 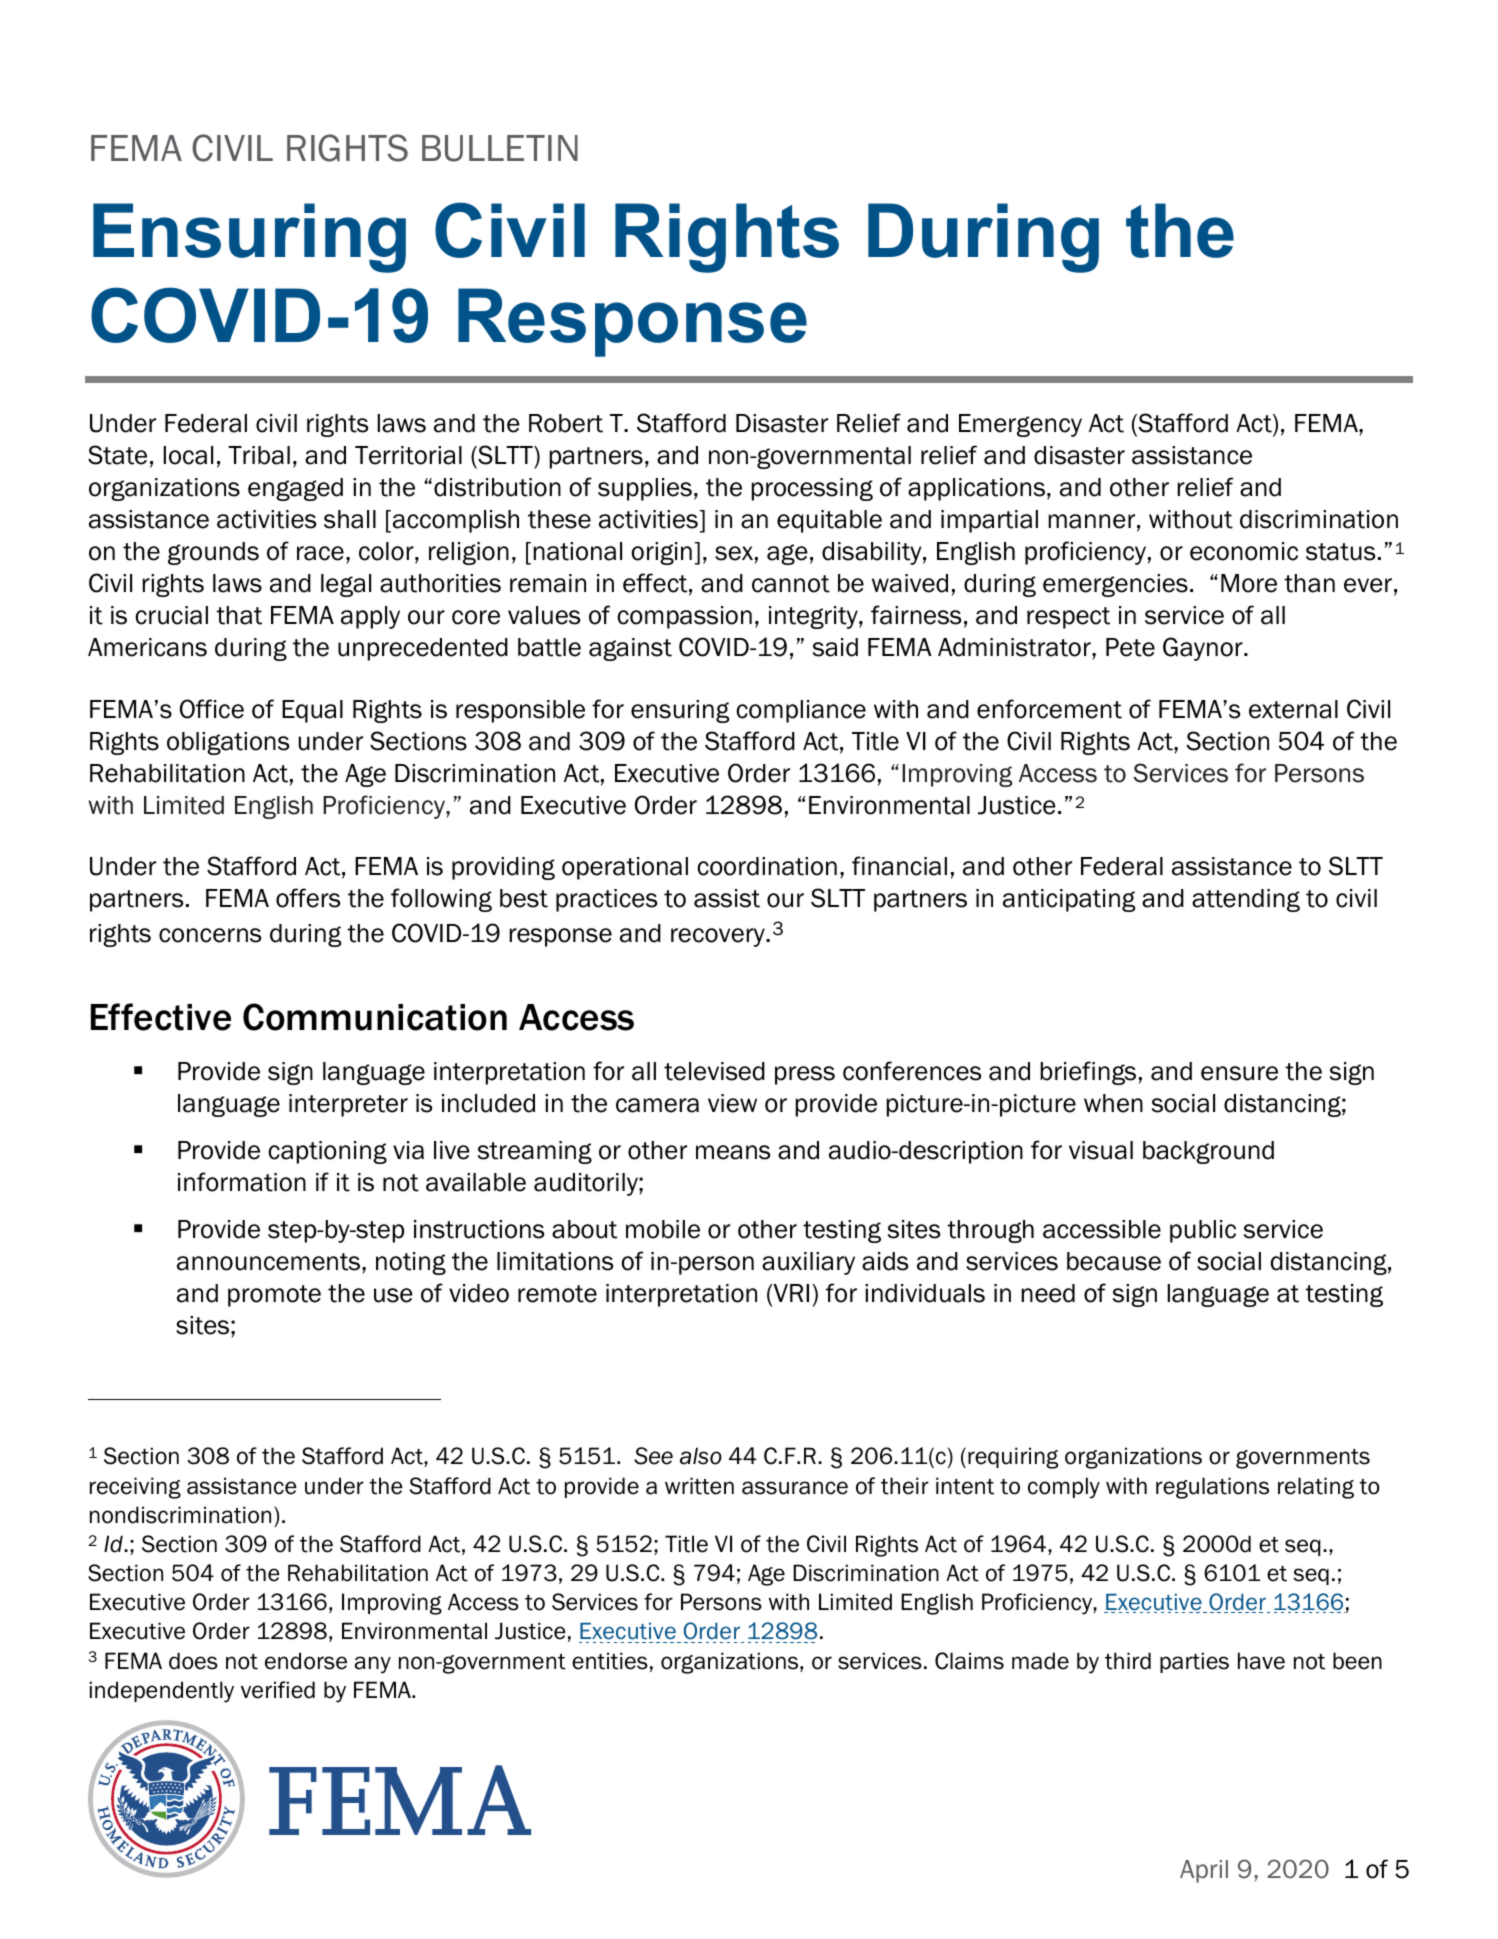 What do you see at coordinates (1239, 1073) in the screenshot?
I see `ensure` at bounding box center [1239, 1073].
